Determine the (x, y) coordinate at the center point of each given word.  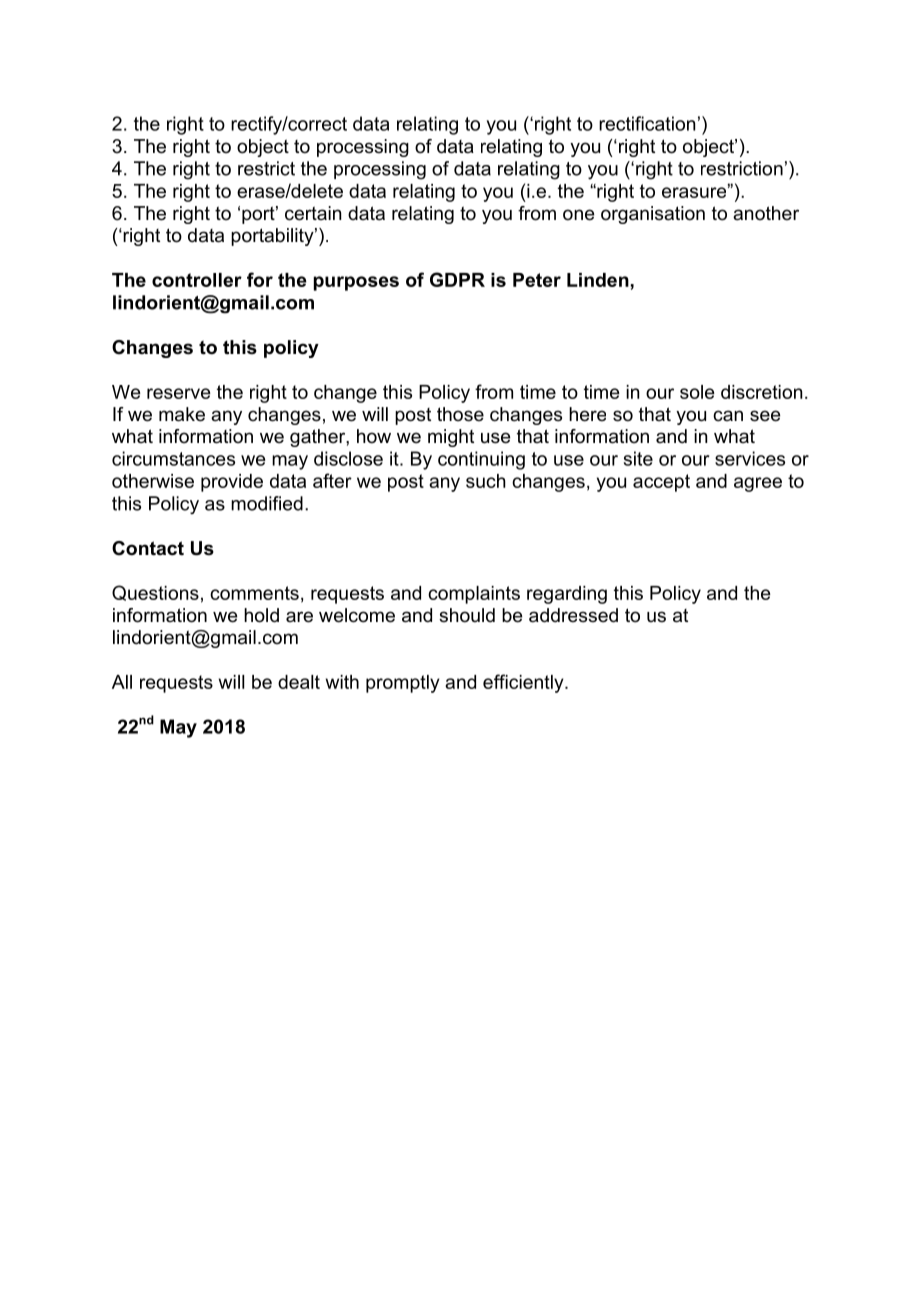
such (486, 481)
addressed (573, 615)
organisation (653, 215)
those (460, 414)
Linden (598, 280)
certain (313, 213)
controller (197, 280)
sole (697, 392)
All (122, 682)
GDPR (457, 279)
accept (661, 483)
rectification (647, 123)
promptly (403, 684)
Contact (148, 548)
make (182, 414)
